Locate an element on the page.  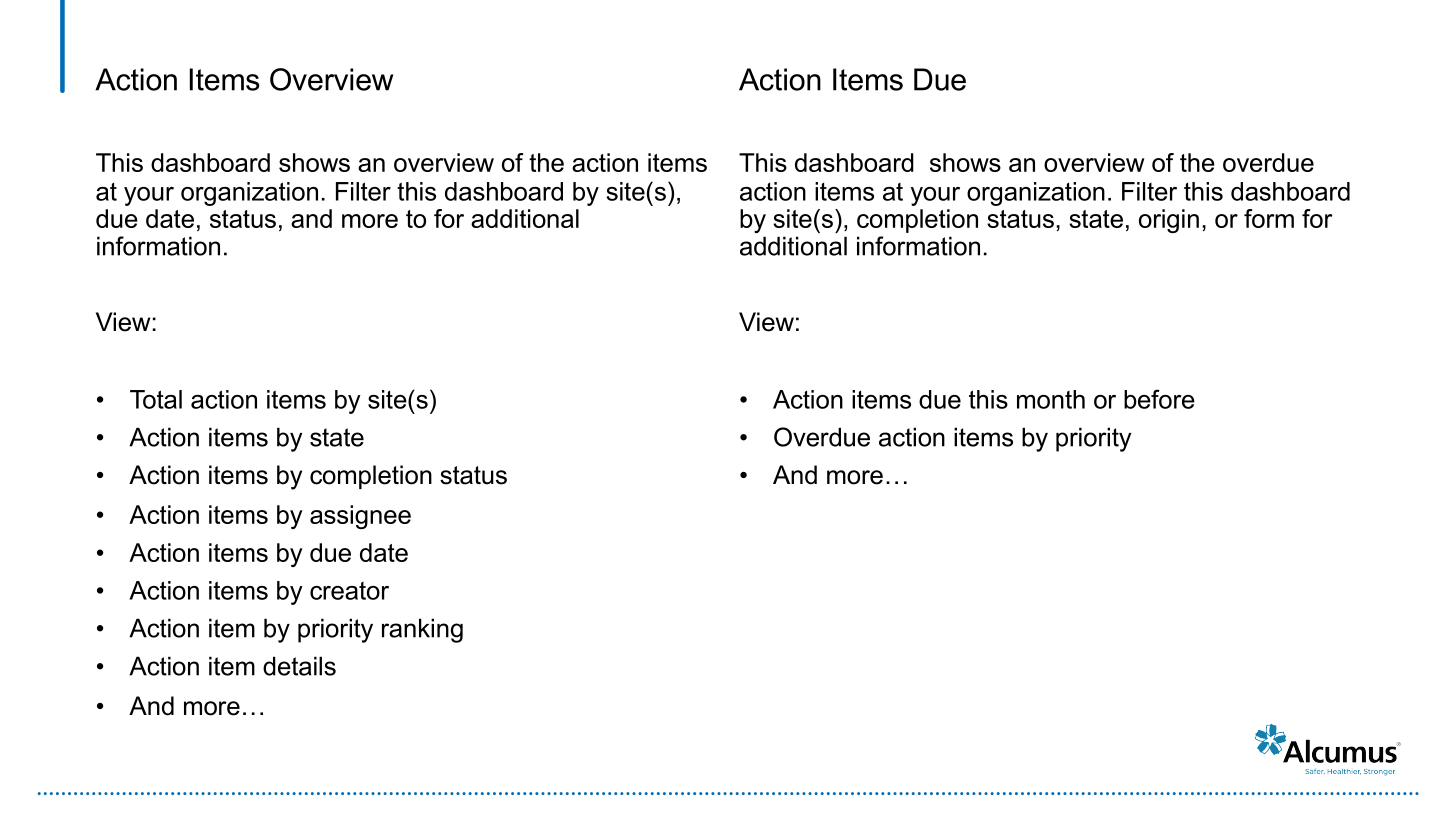
assignee is located at coordinates (360, 517).
